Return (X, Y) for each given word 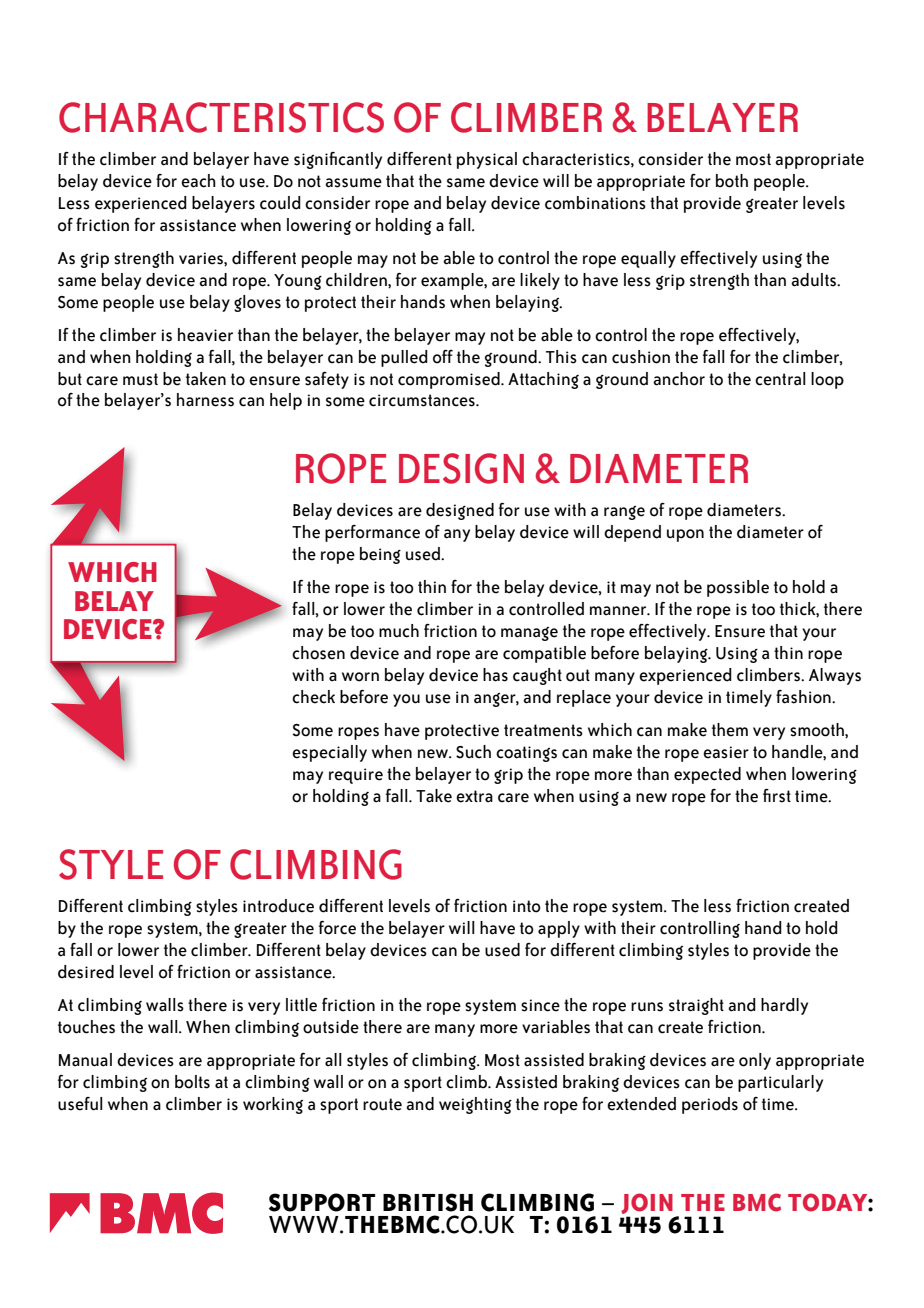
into (527, 906)
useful (80, 1104)
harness (205, 400)
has (495, 675)
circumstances (423, 400)
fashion (804, 697)
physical (487, 160)
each (198, 181)
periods (710, 1105)
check (313, 697)
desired (86, 972)
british (428, 1202)
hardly (784, 1006)
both (732, 181)
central (780, 379)
